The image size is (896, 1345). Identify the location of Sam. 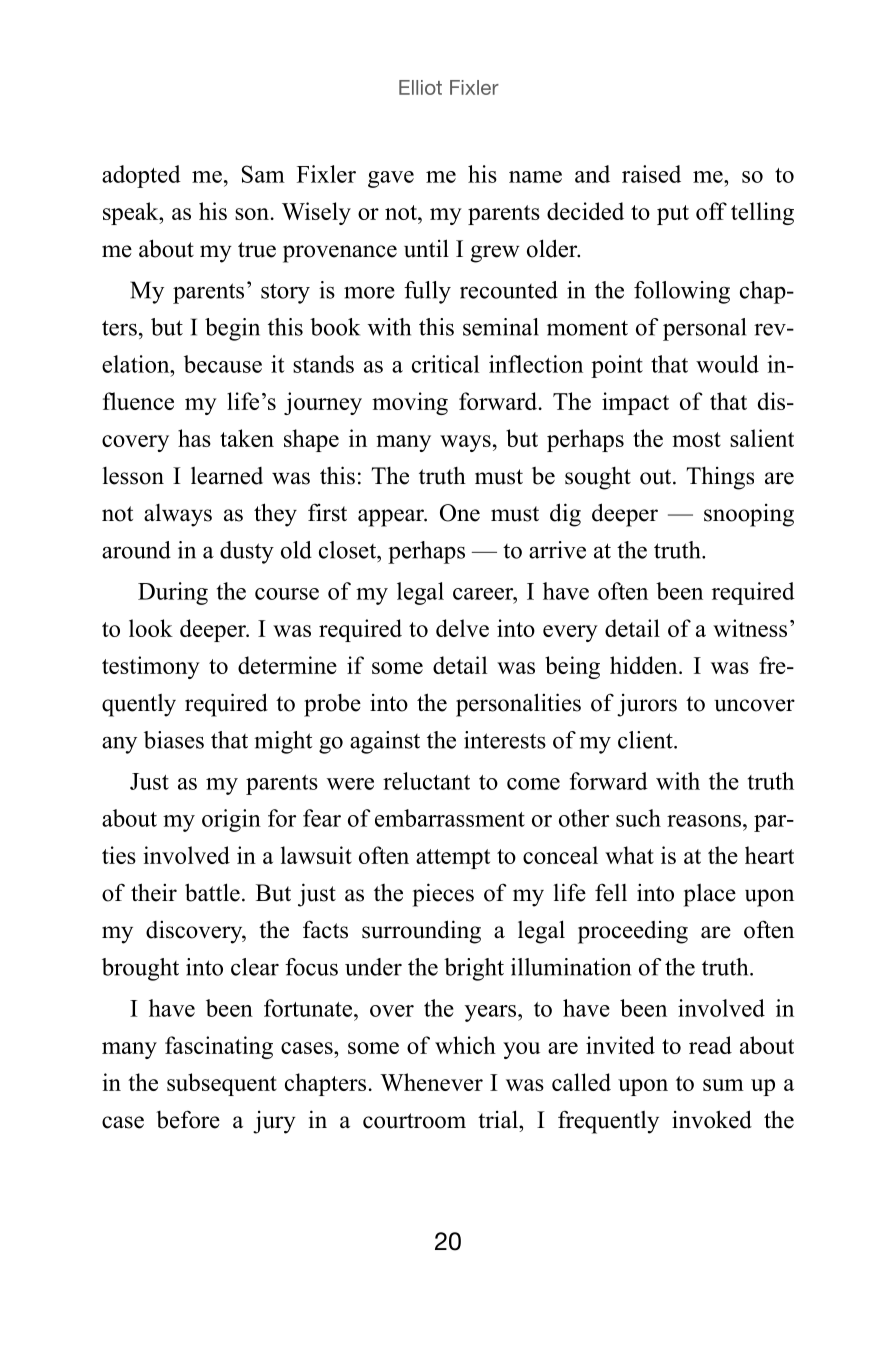
(263, 174).
